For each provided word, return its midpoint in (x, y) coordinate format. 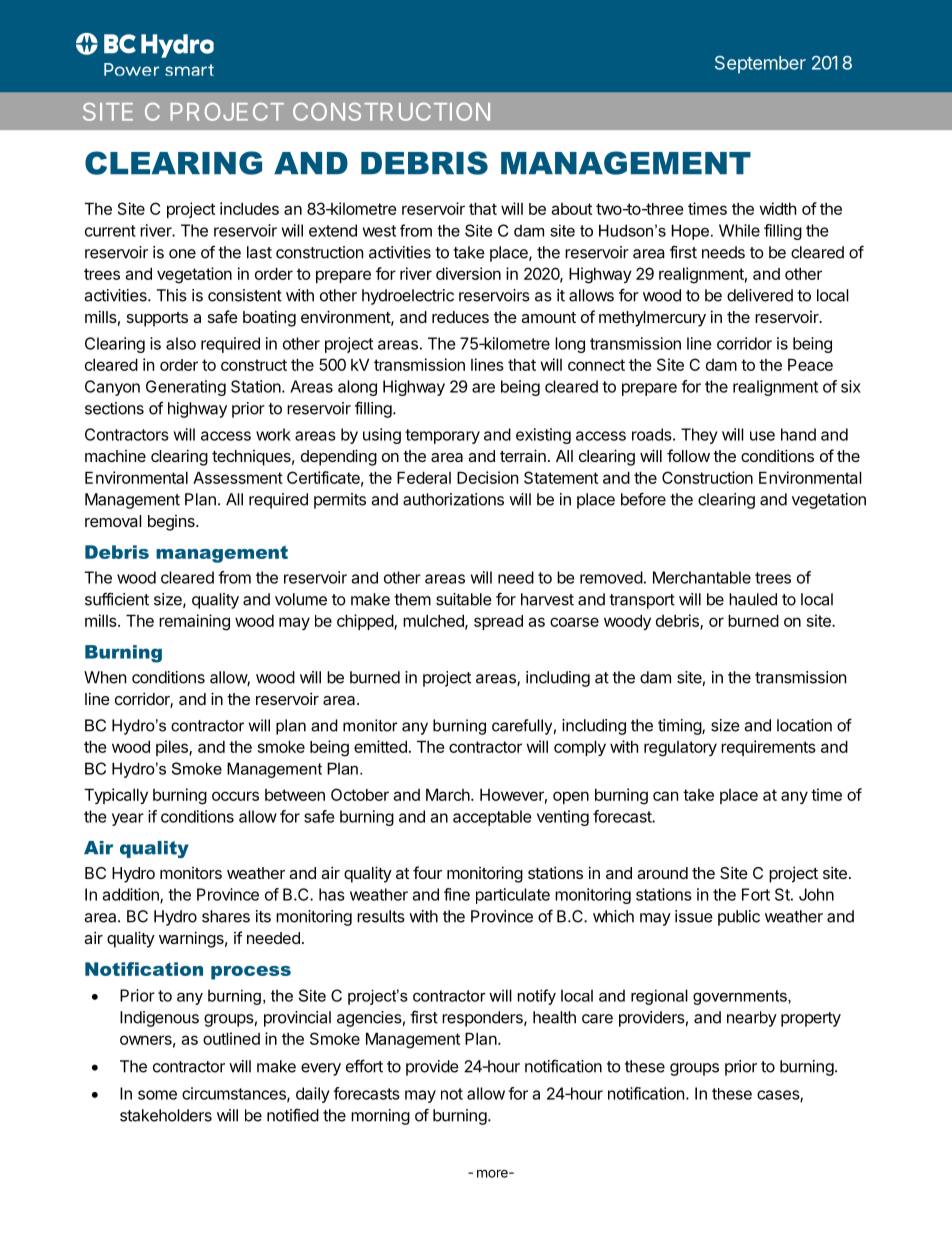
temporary (442, 436)
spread (498, 622)
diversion (468, 273)
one (182, 254)
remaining (194, 622)
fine (457, 894)
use (762, 436)
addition (132, 895)
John (816, 894)
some (157, 1095)
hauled (753, 599)
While (739, 230)
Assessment (238, 477)
